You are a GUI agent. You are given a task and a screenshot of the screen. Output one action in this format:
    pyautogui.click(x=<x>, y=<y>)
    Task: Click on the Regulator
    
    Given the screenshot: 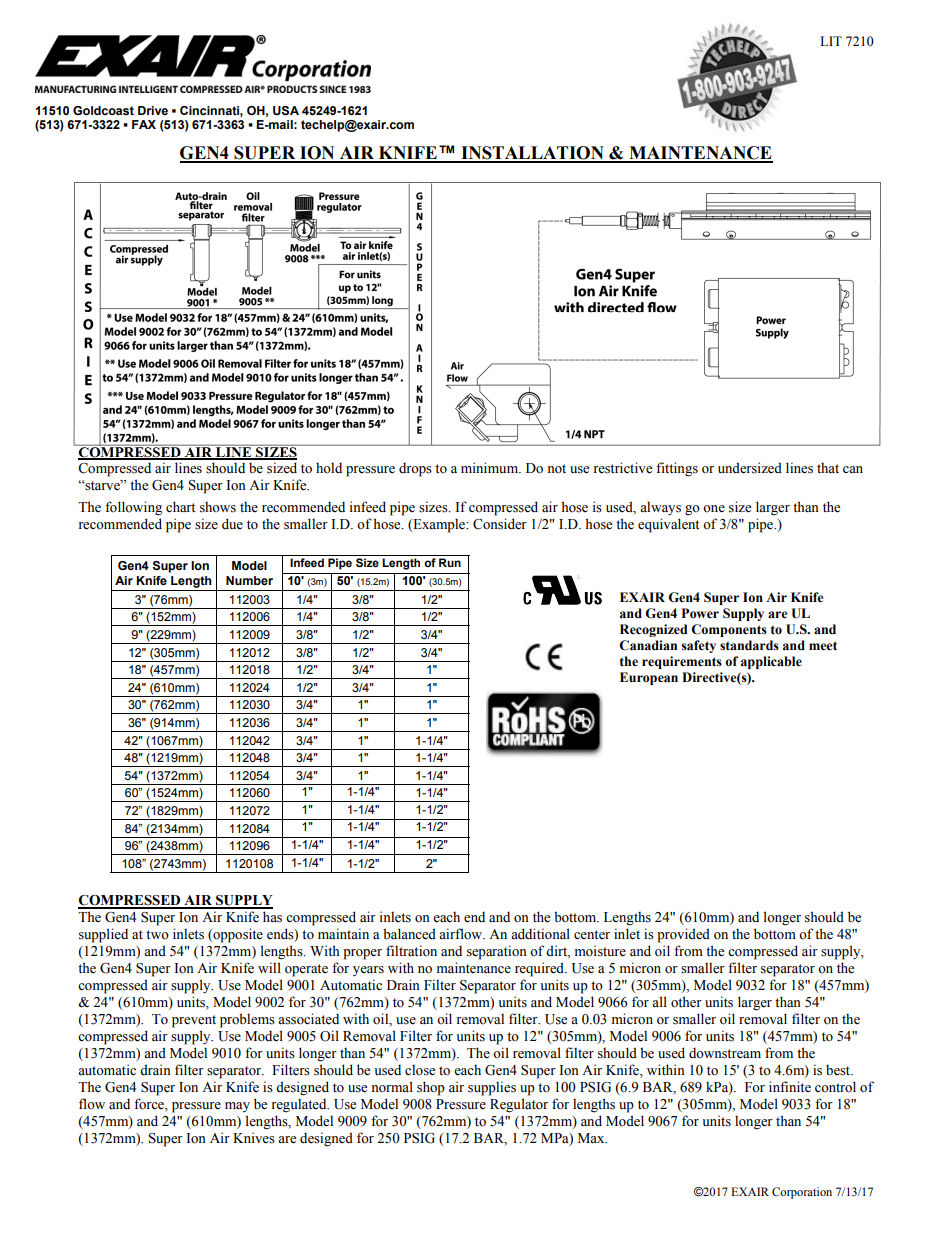 What is the action you would take?
    pyautogui.click(x=519, y=1105)
